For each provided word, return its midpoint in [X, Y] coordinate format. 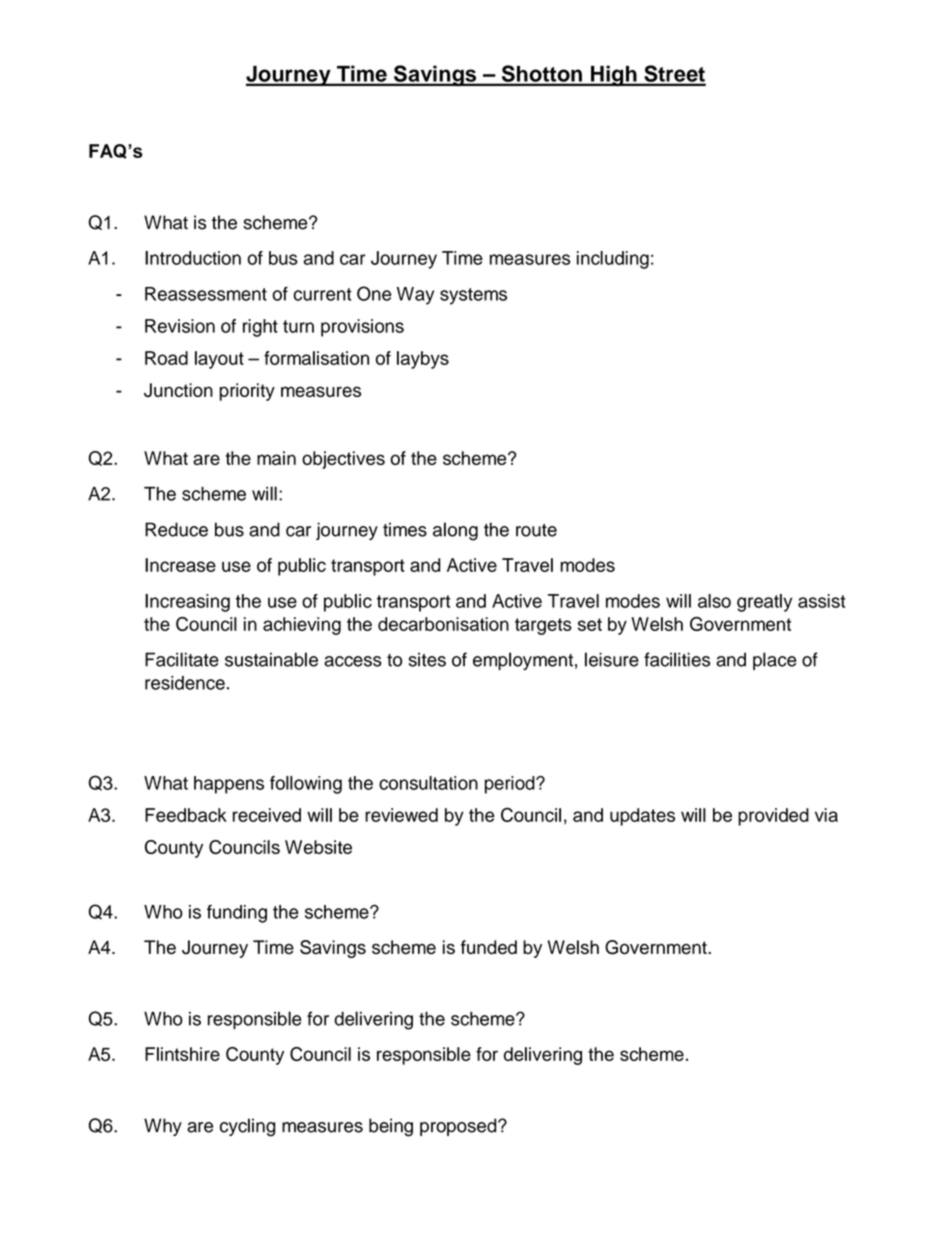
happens [229, 785]
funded [489, 947]
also [714, 601]
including [613, 260]
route [536, 530]
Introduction [193, 258]
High [614, 75]
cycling [247, 1127]
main [276, 458]
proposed [459, 1127]
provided [773, 817]
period [511, 785]
